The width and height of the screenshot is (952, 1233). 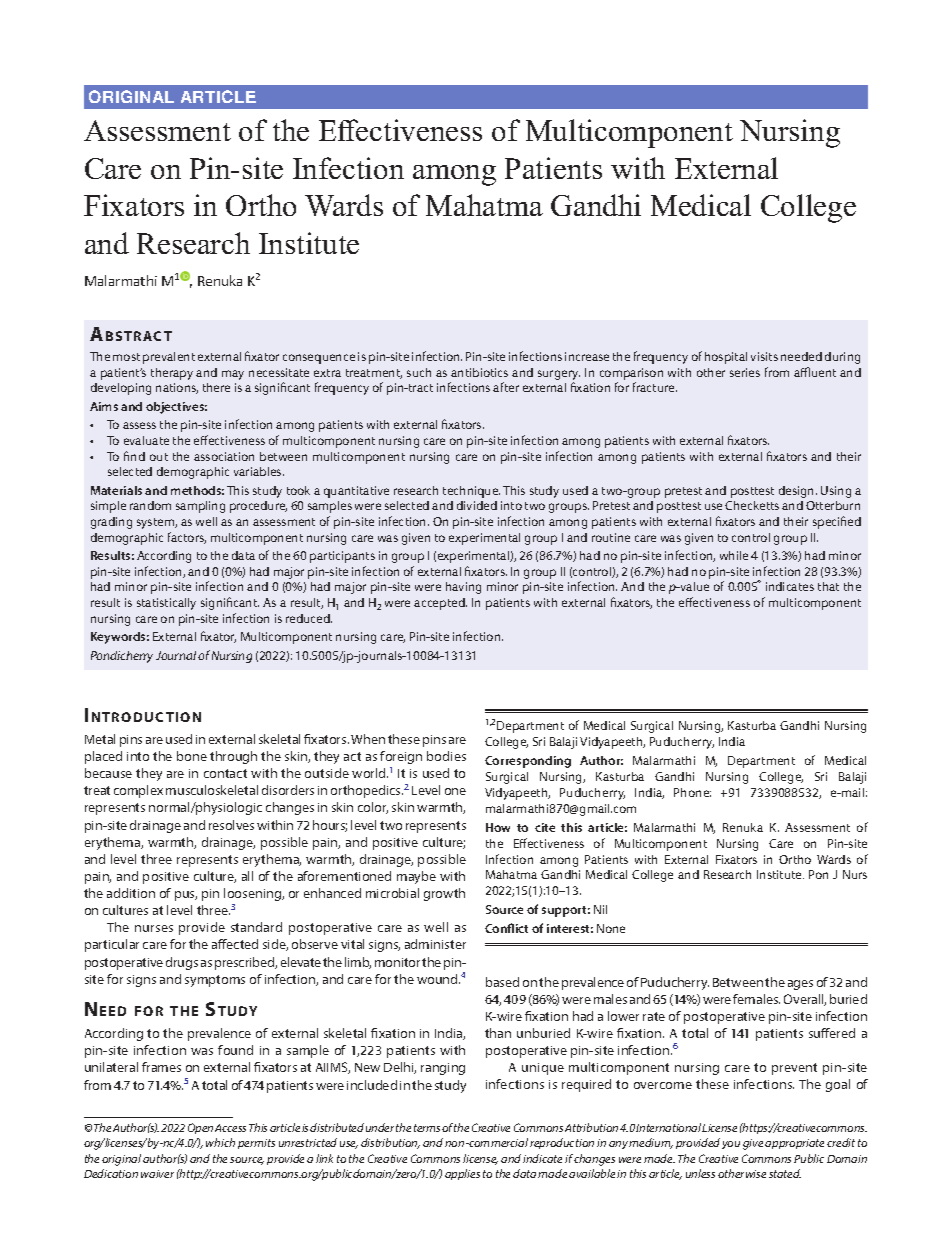 I want to click on you, so click(x=731, y=1145).
